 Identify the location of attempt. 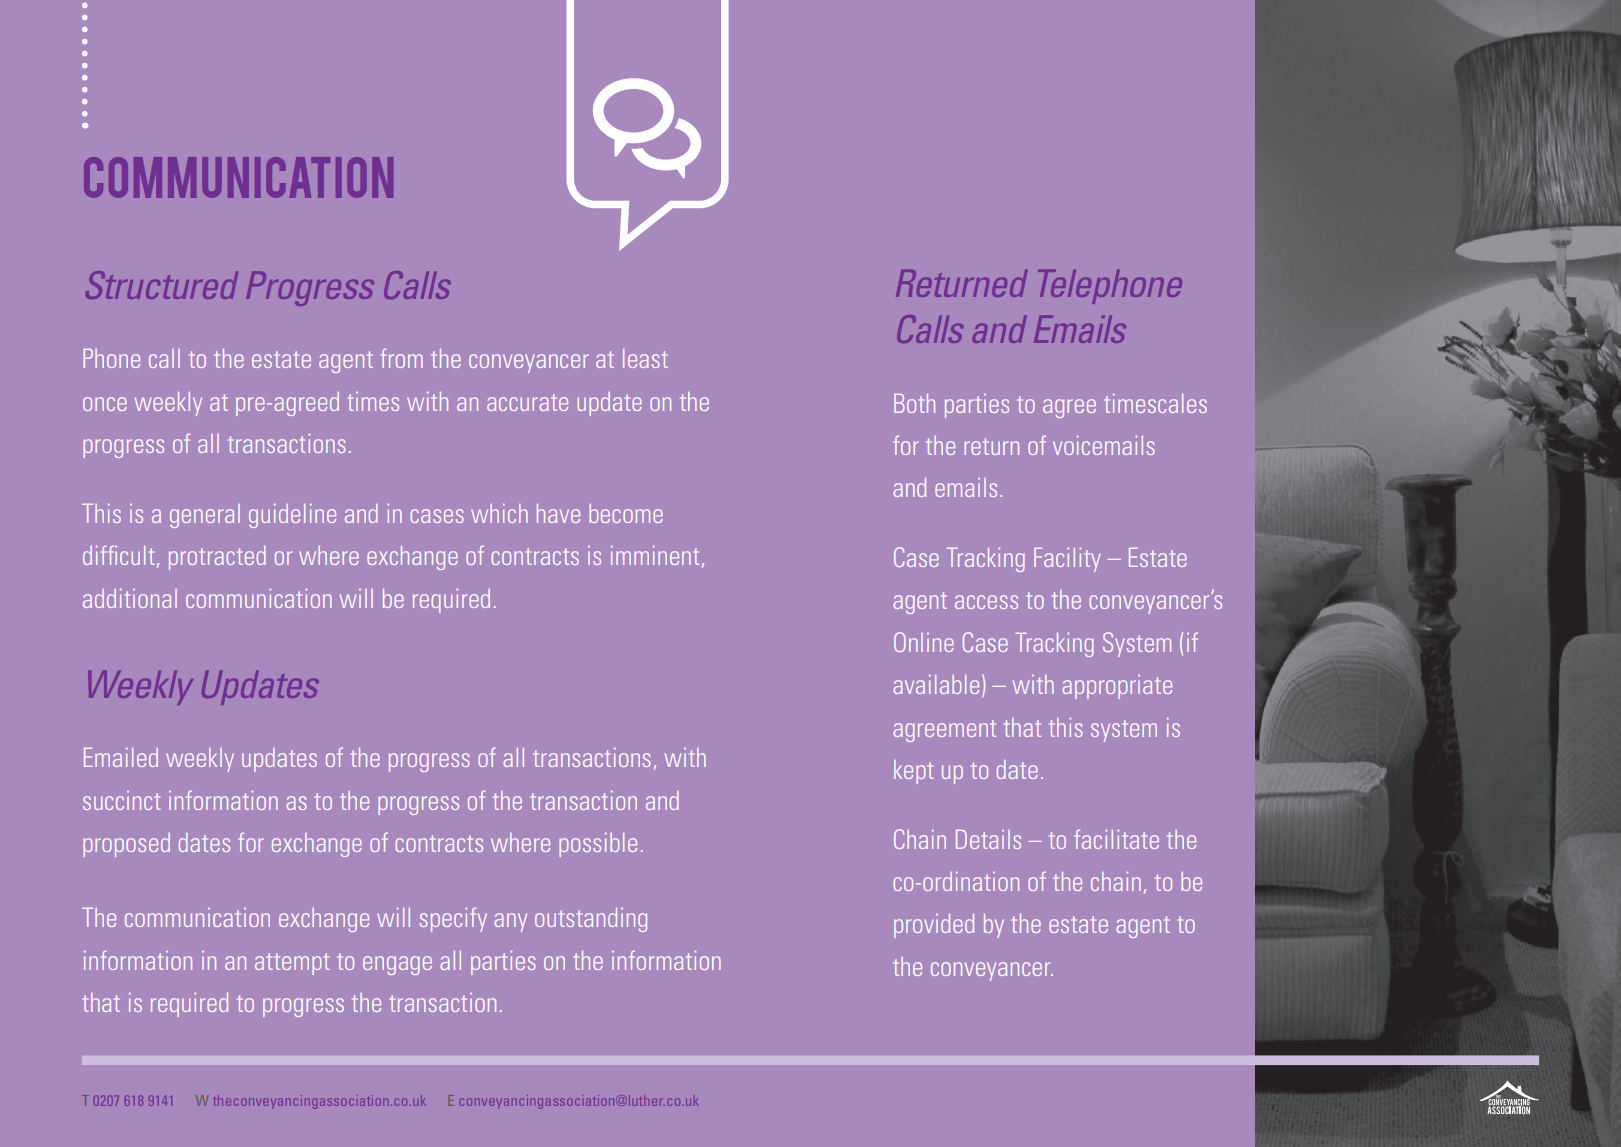
(292, 964).
